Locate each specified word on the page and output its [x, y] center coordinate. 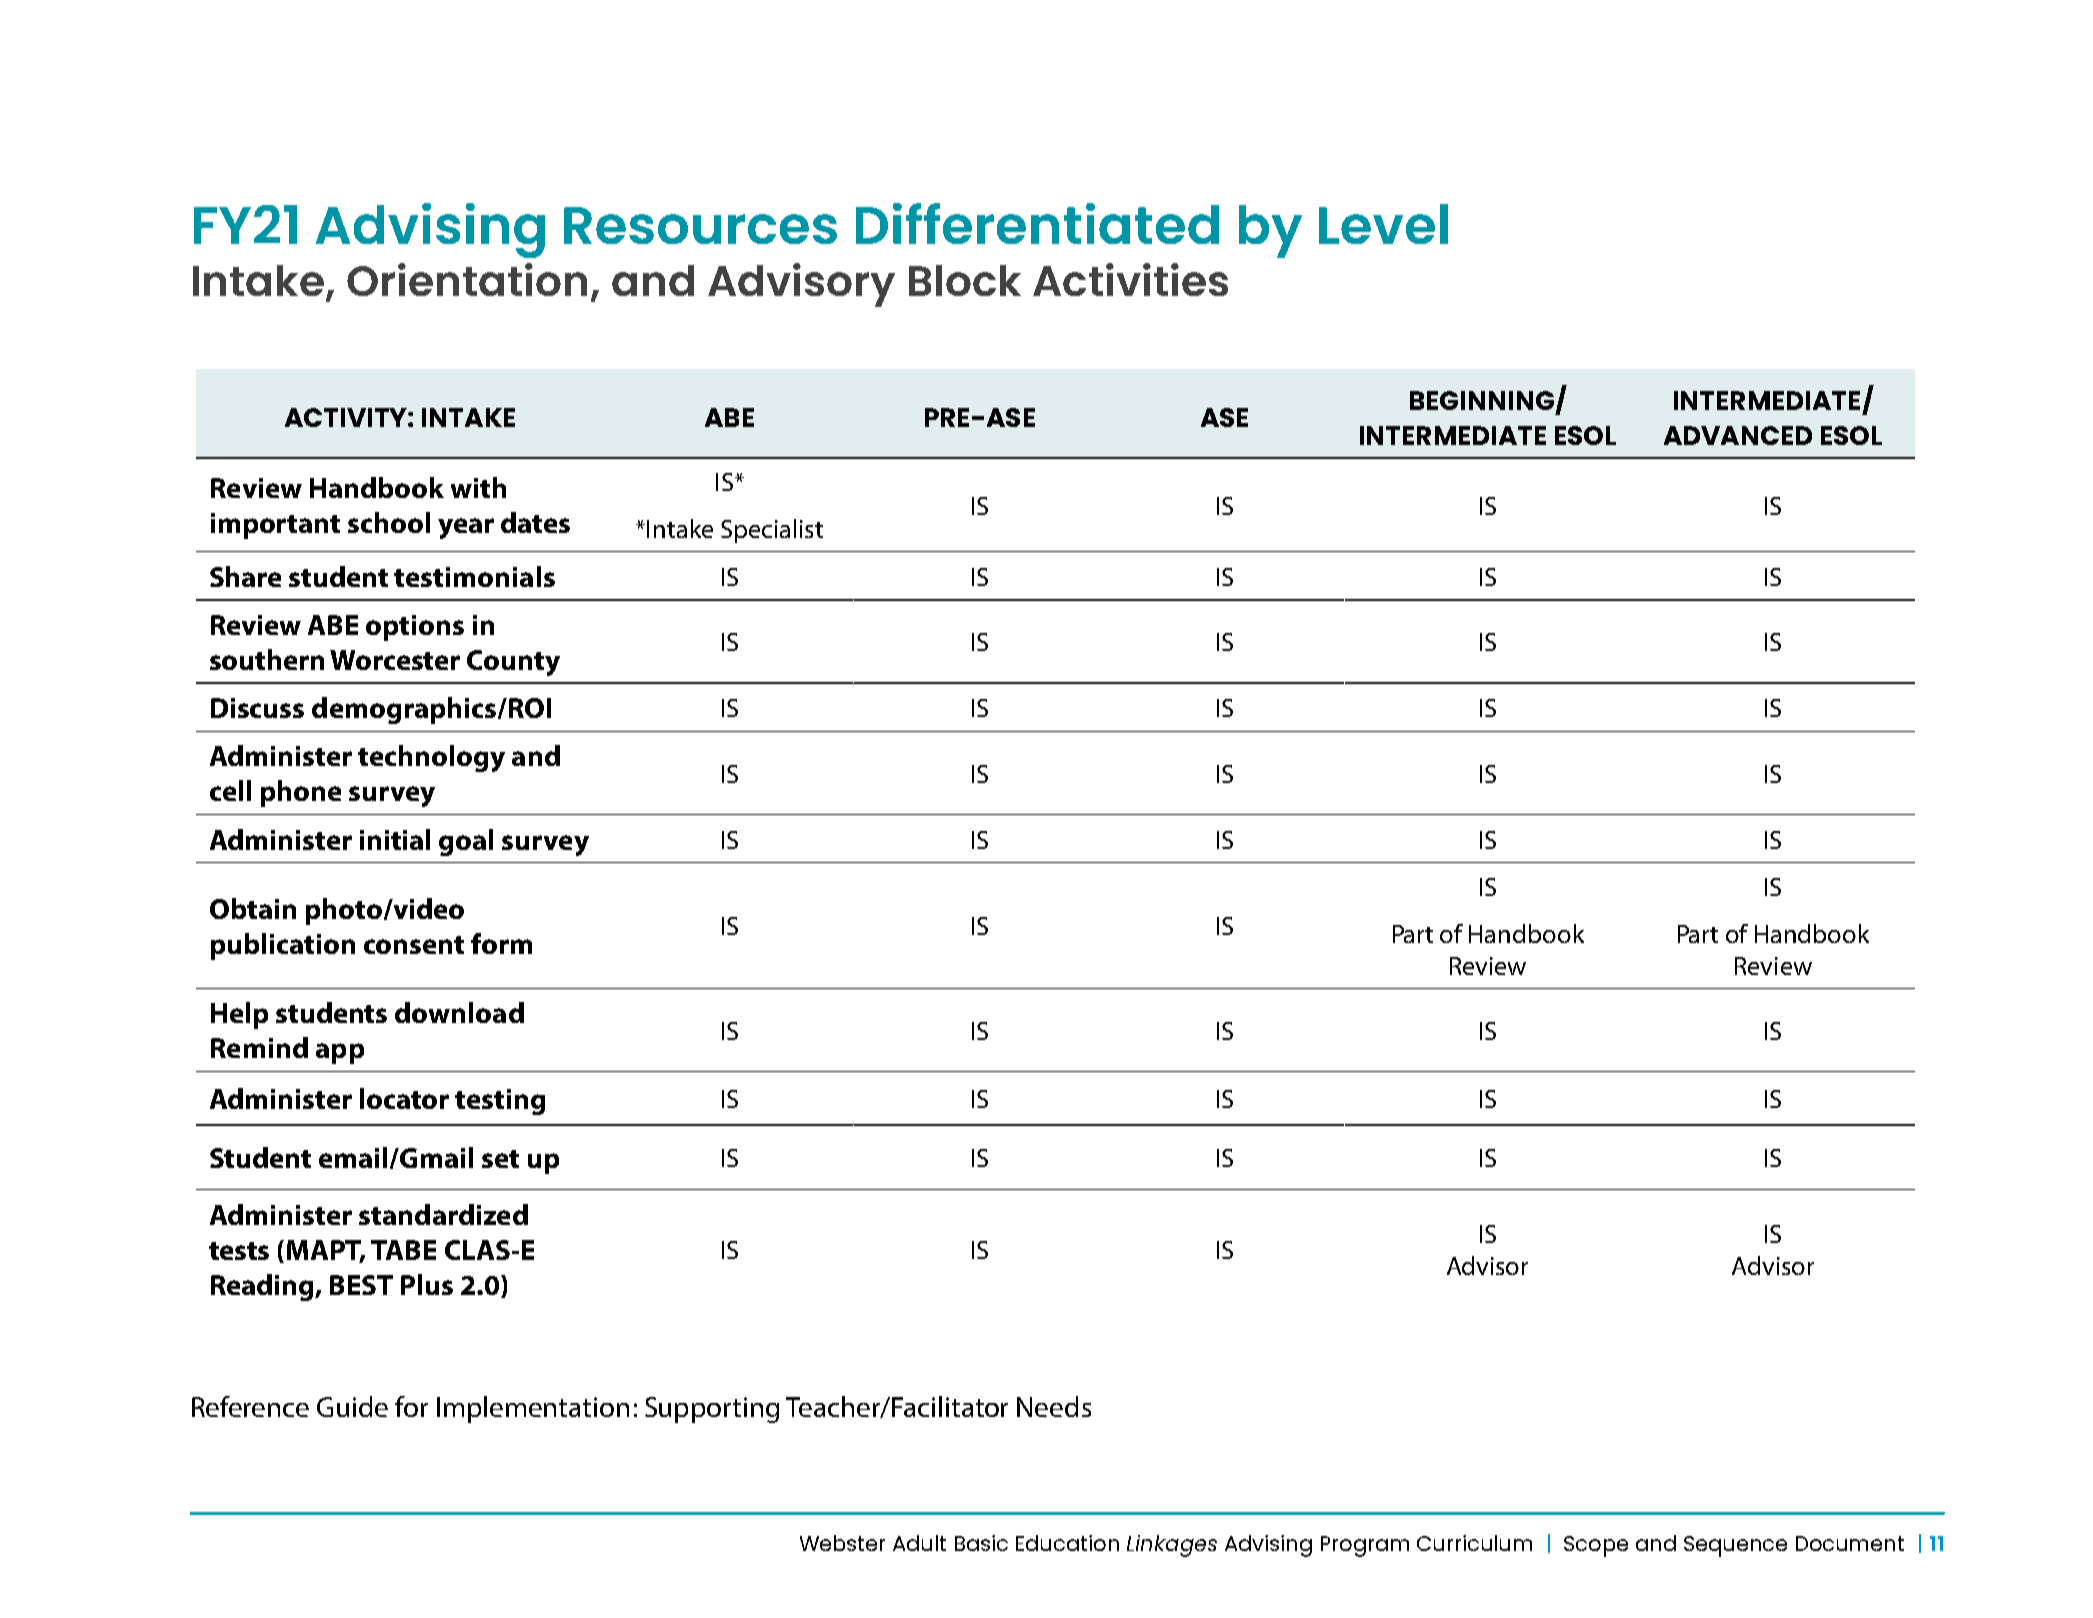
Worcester [395, 660]
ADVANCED [1738, 435]
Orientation [467, 279]
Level [1383, 224]
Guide [352, 1406]
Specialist [772, 531]
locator [404, 1098]
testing [500, 1102]
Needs [1054, 1406]
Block [965, 280]
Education [1067, 1543]
